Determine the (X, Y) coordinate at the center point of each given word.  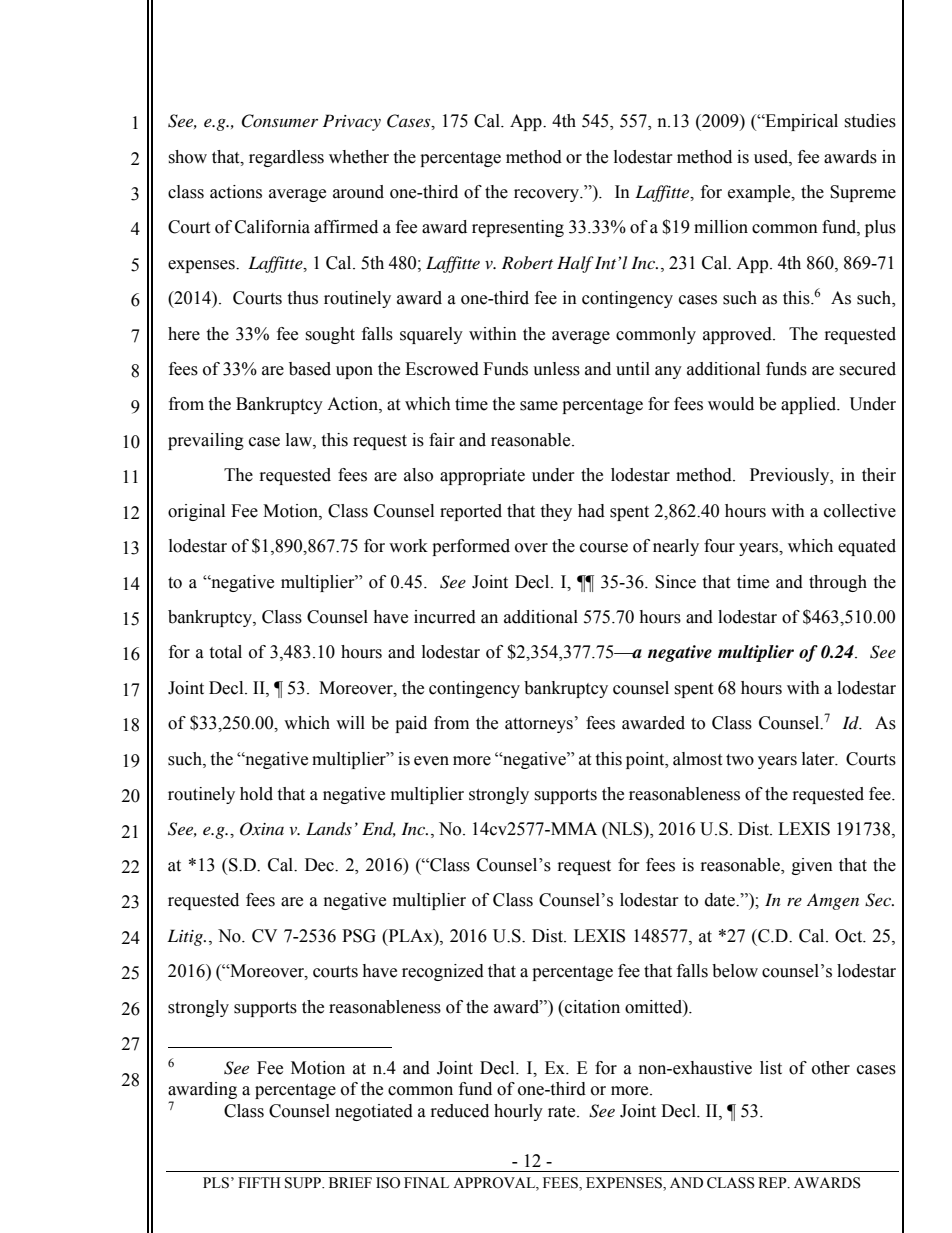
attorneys (539, 725)
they (556, 512)
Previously (791, 476)
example (760, 193)
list (771, 1068)
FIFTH (259, 1182)
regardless (286, 158)
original (196, 512)
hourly (518, 1112)
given (812, 866)
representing (518, 228)
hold (256, 794)
